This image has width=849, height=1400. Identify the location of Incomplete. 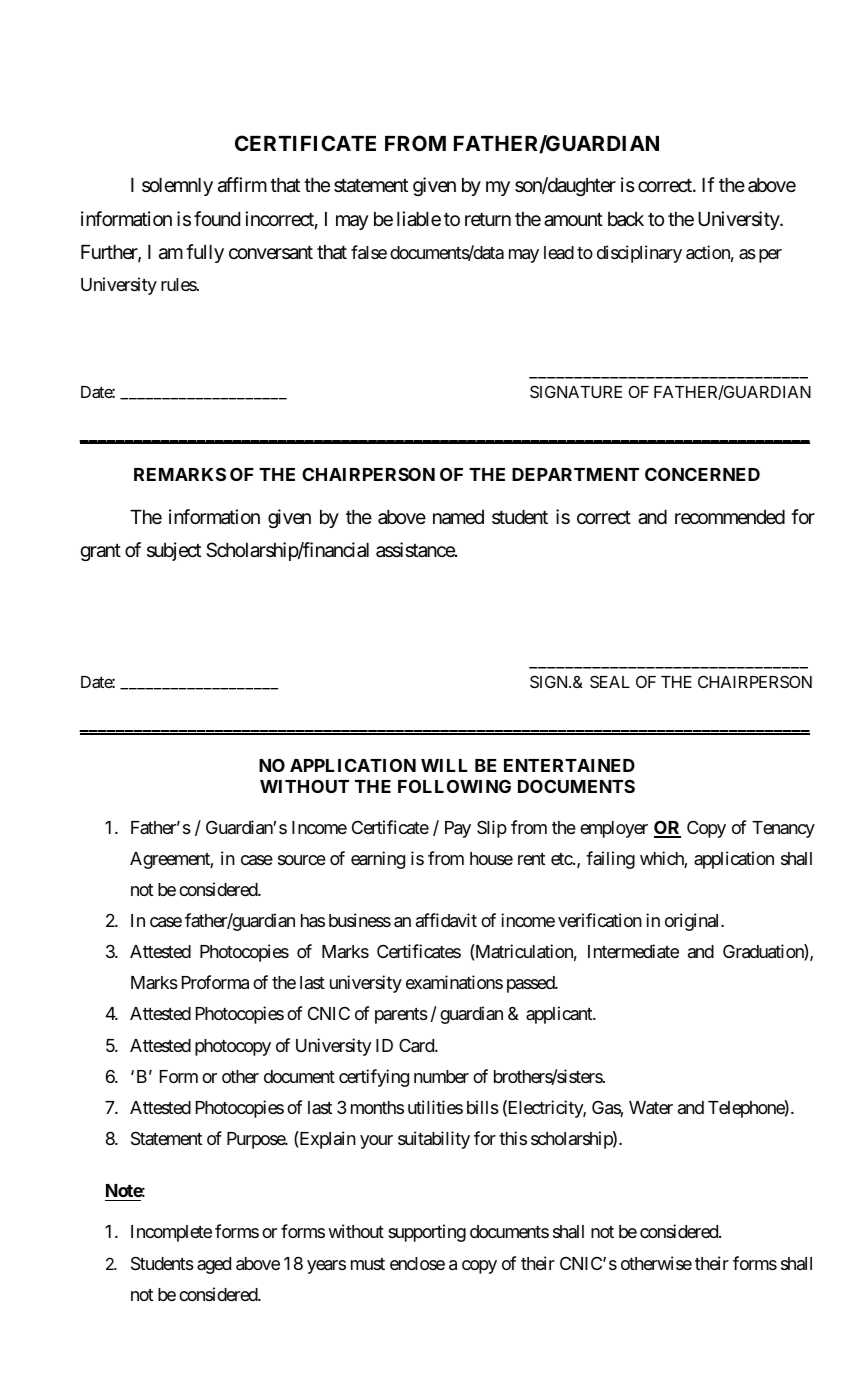
(171, 1233).
